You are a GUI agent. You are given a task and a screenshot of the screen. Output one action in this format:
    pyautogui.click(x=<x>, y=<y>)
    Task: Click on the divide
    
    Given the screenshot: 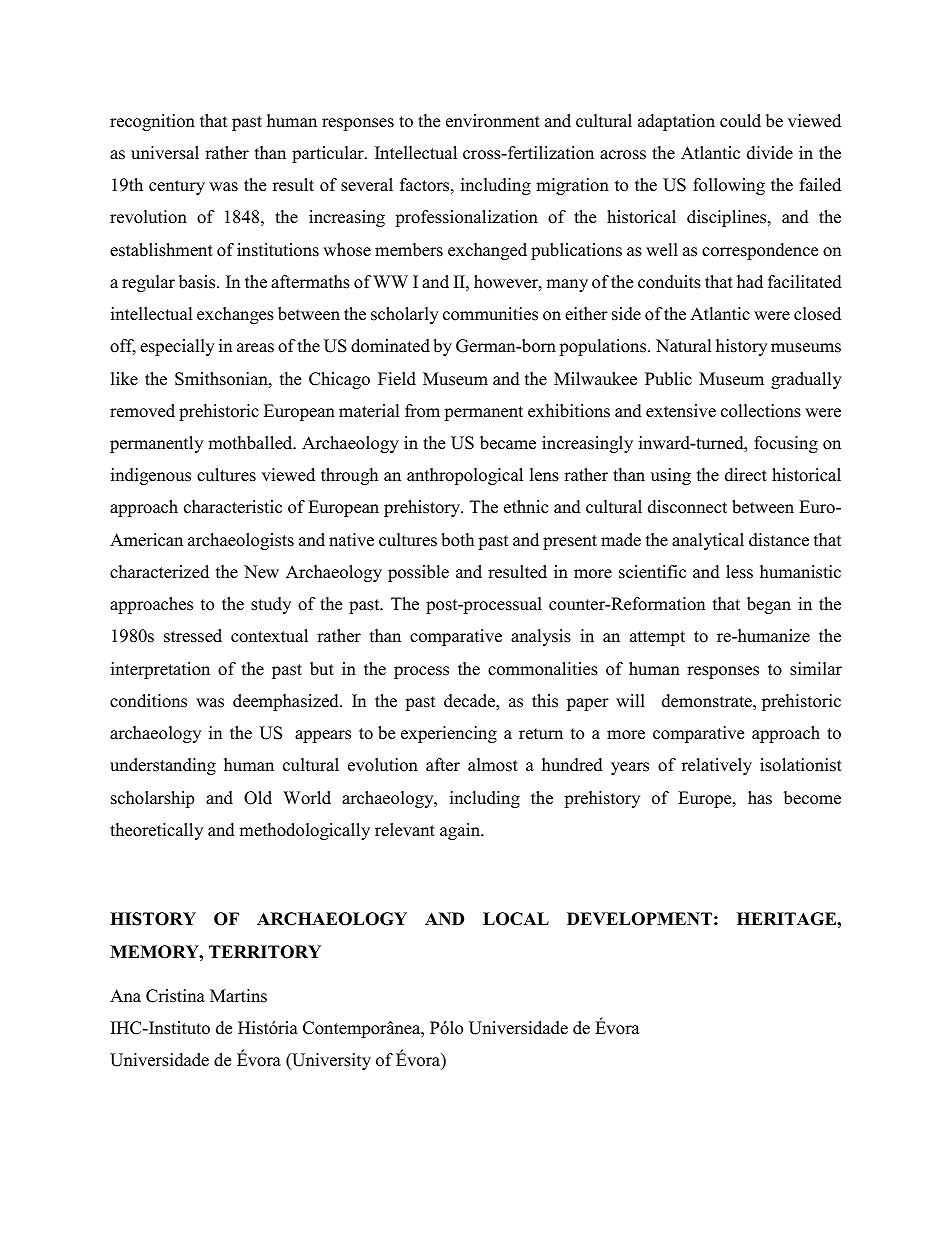 What is the action you would take?
    pyautogui.click(x=770, y=153)
